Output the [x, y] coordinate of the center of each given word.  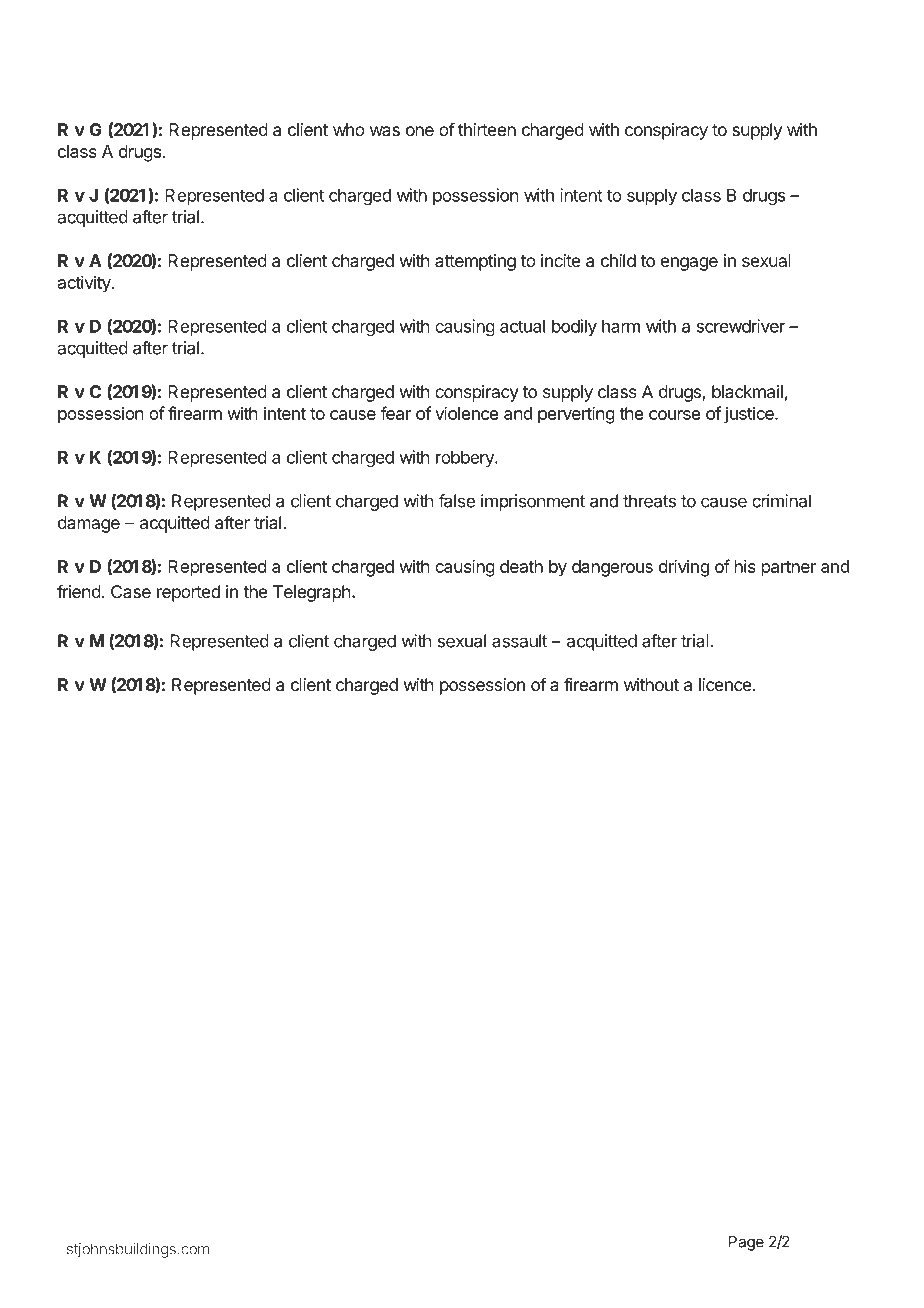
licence [726, 684]
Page [746, 1243]
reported [188, 593]
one [420, 131]
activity [85, 284]
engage [689, 264]
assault [519, 641]
